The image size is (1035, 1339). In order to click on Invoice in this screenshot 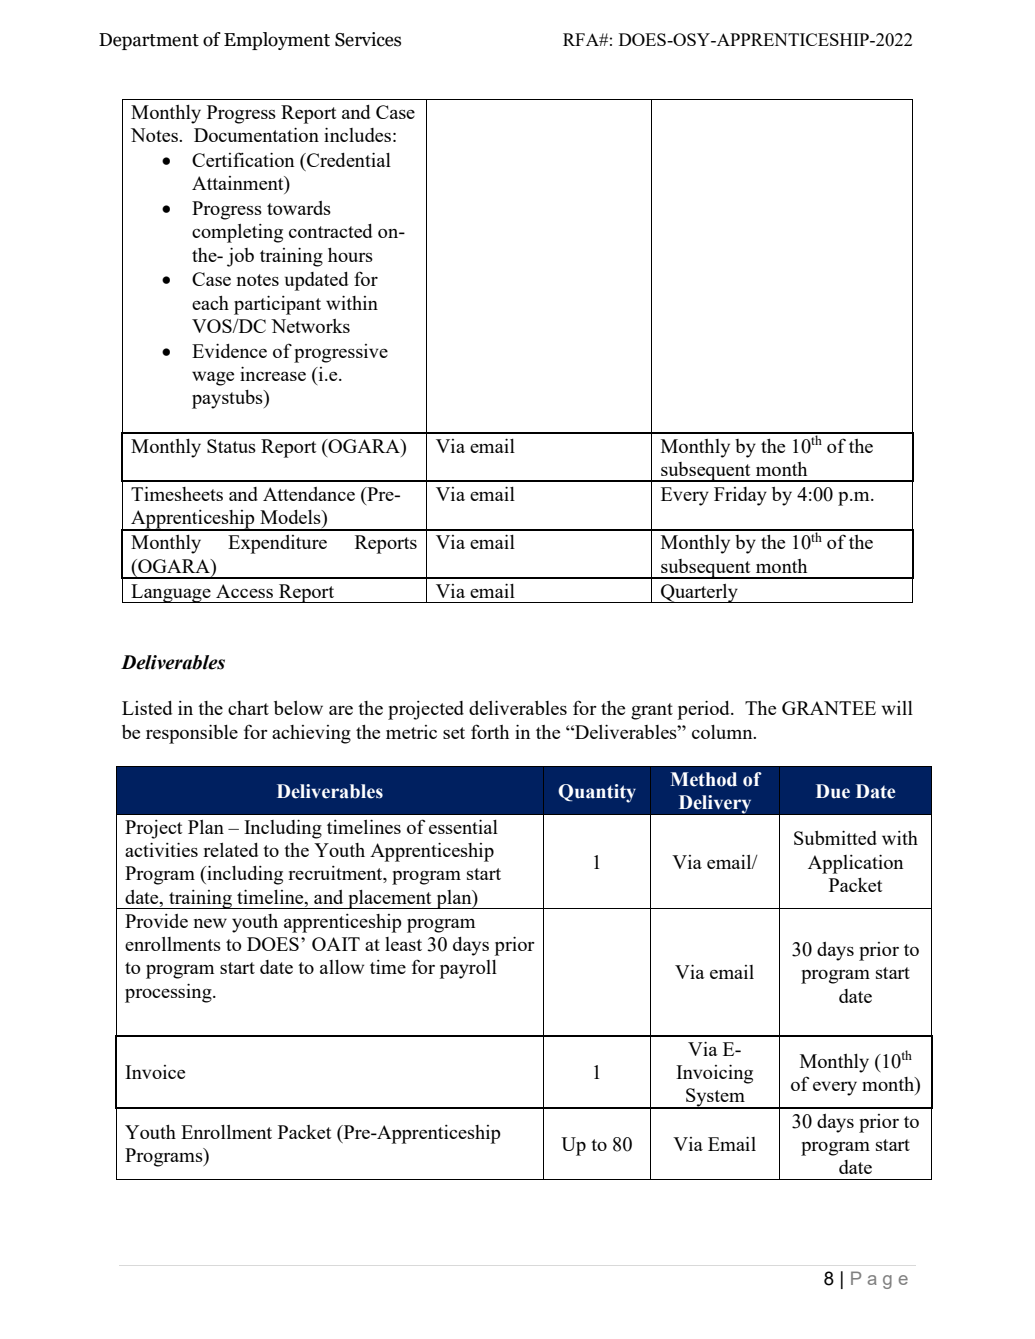, I will do `click(155, 1072)`.
